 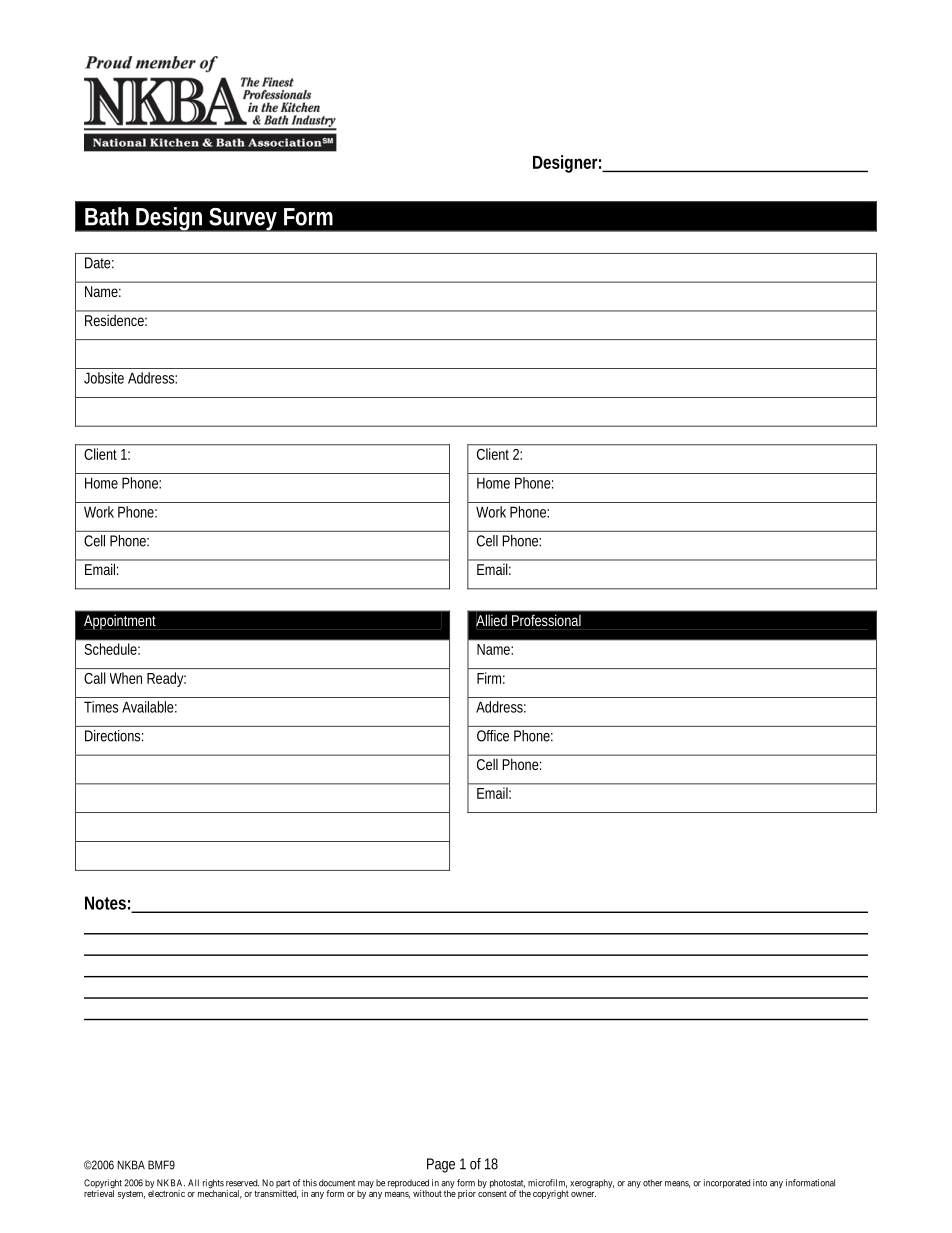 I want to click on electronic, so click(x=166, y=1193).
